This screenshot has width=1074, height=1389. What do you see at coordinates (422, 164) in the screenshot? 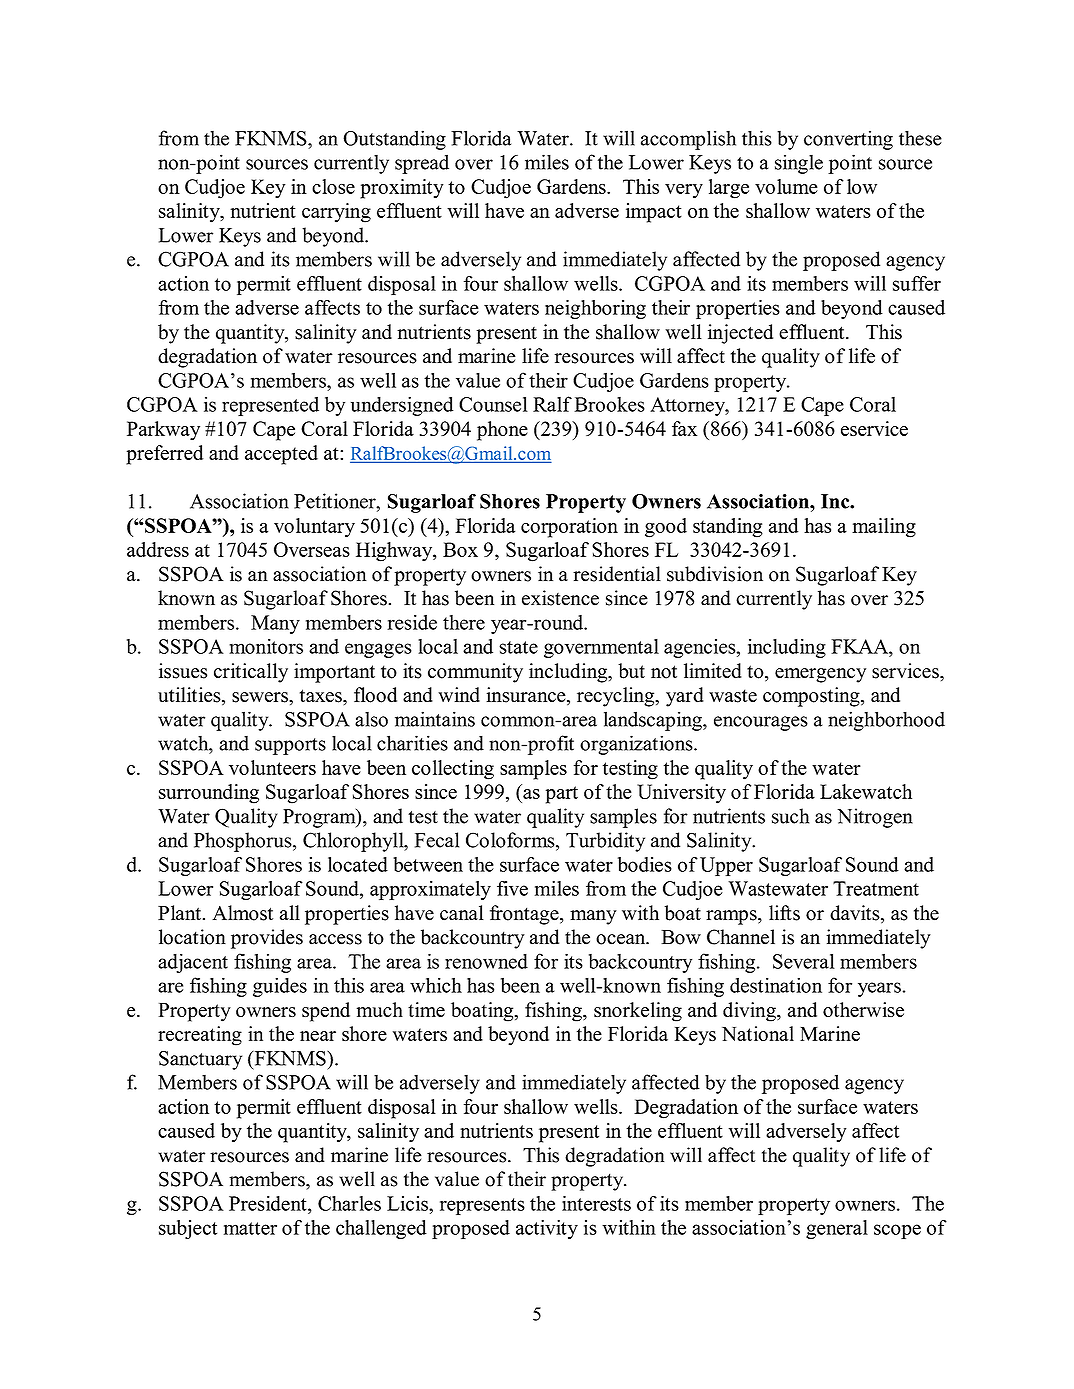
I see `spread` at bounding box center [422, 164].
